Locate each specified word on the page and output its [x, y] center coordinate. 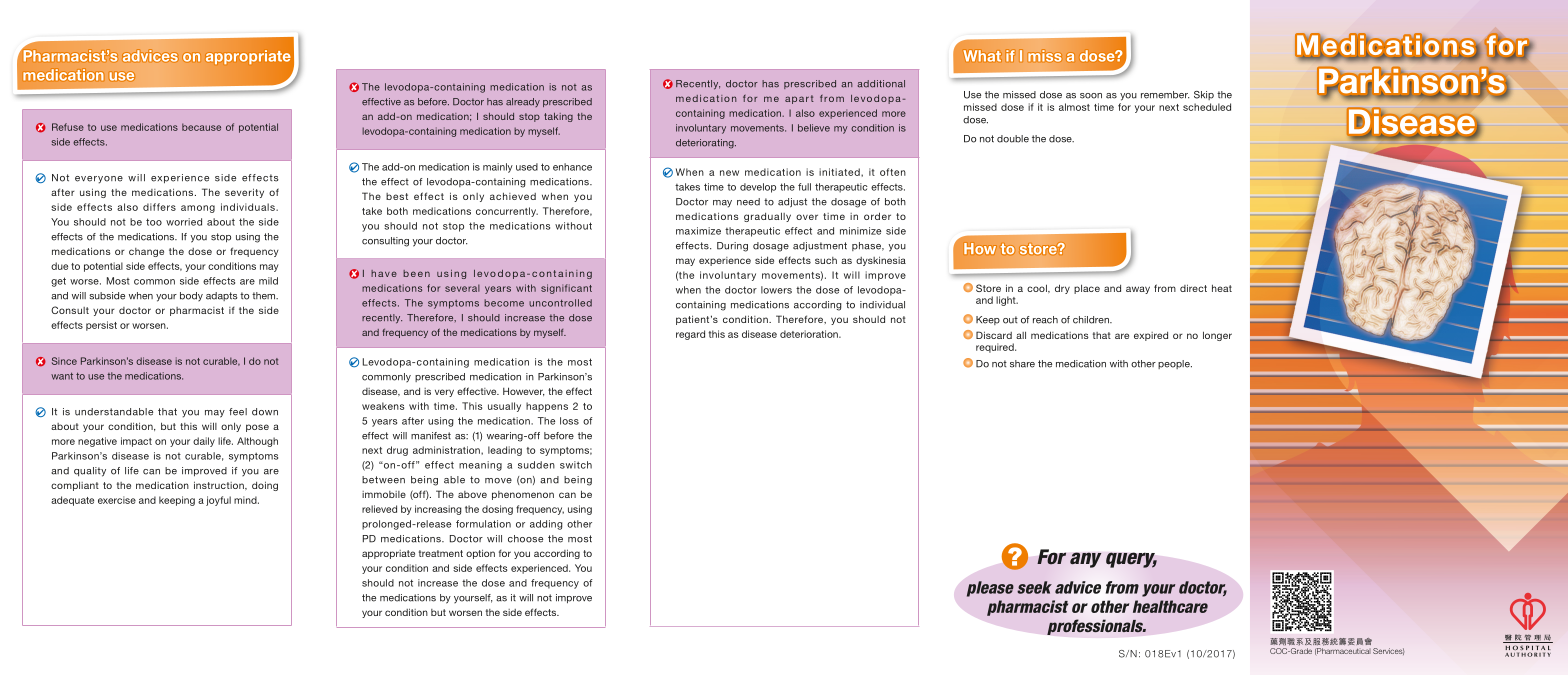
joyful [218, 501]
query [1131, 560]
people [1175, 364]
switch [576, 465]
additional [881, 84]
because [201, 127]
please [990, 589]
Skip [1204, 95]
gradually [767, 217]
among [198, 209]
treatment [441, 553]
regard [690, 335]
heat [1222, 288]
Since [64, 361]
